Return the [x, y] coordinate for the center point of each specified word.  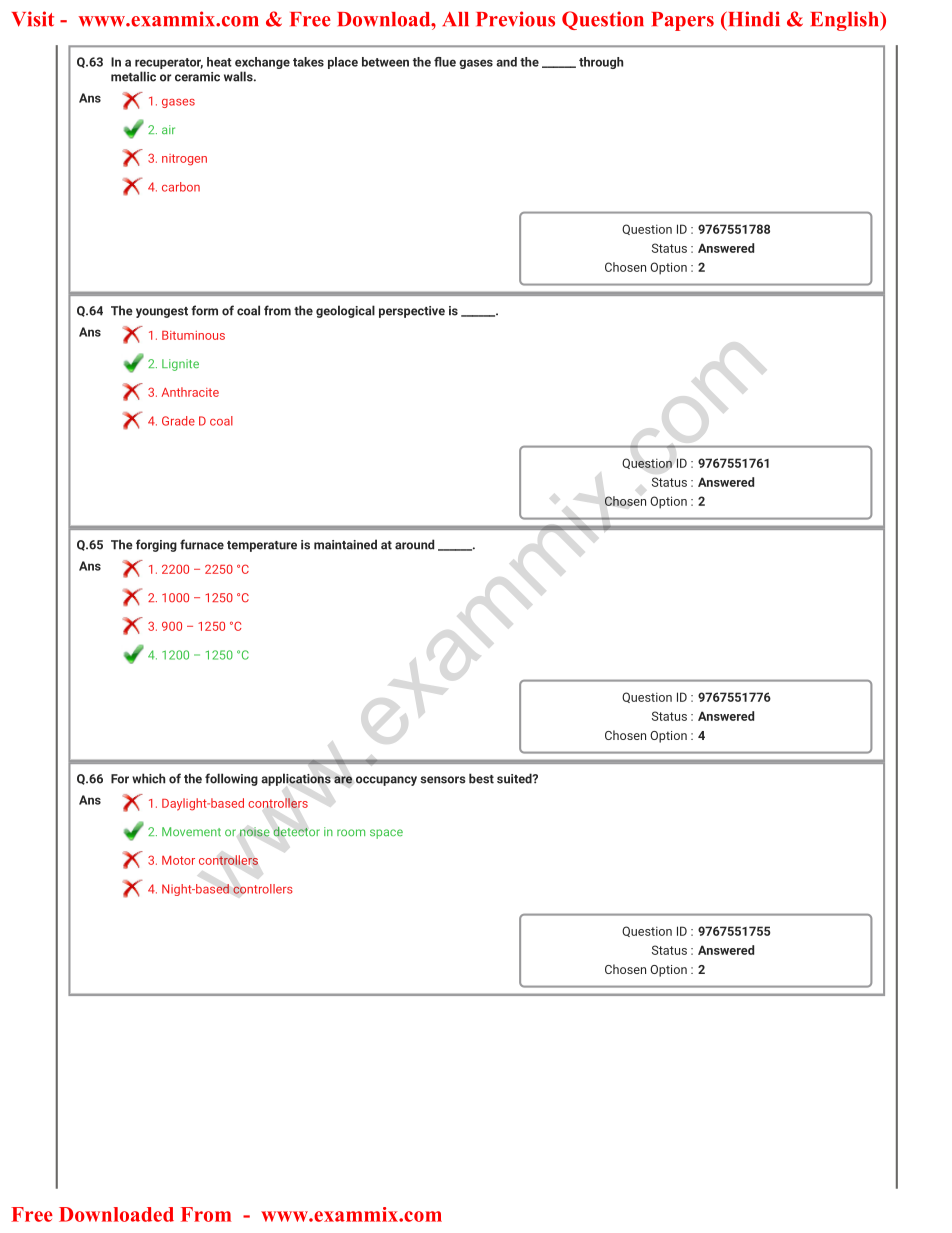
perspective [412, 312]
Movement [191, 832]
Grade [178, 421]
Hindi [752, 20]
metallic [133, 76]
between [385, 62]
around [414, 544]
